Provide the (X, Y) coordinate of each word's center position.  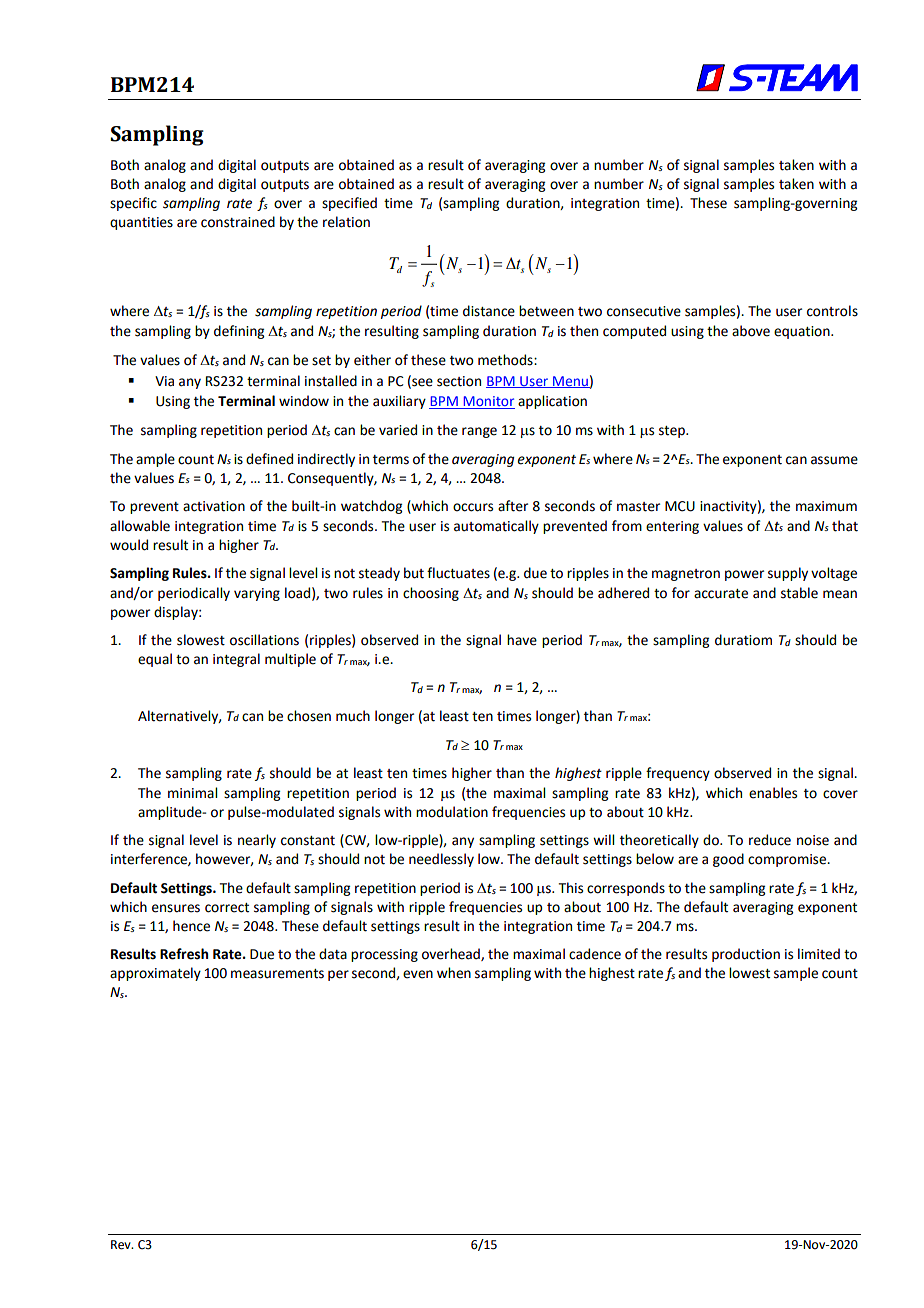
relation (346, 222)
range (479, 432)
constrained (238, 222)
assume (834, 460)
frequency (678, 774)
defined (269, 459)
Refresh (184, 954)
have (522, 640)
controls (832, 311)
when (454, 973)
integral (236, 660)
